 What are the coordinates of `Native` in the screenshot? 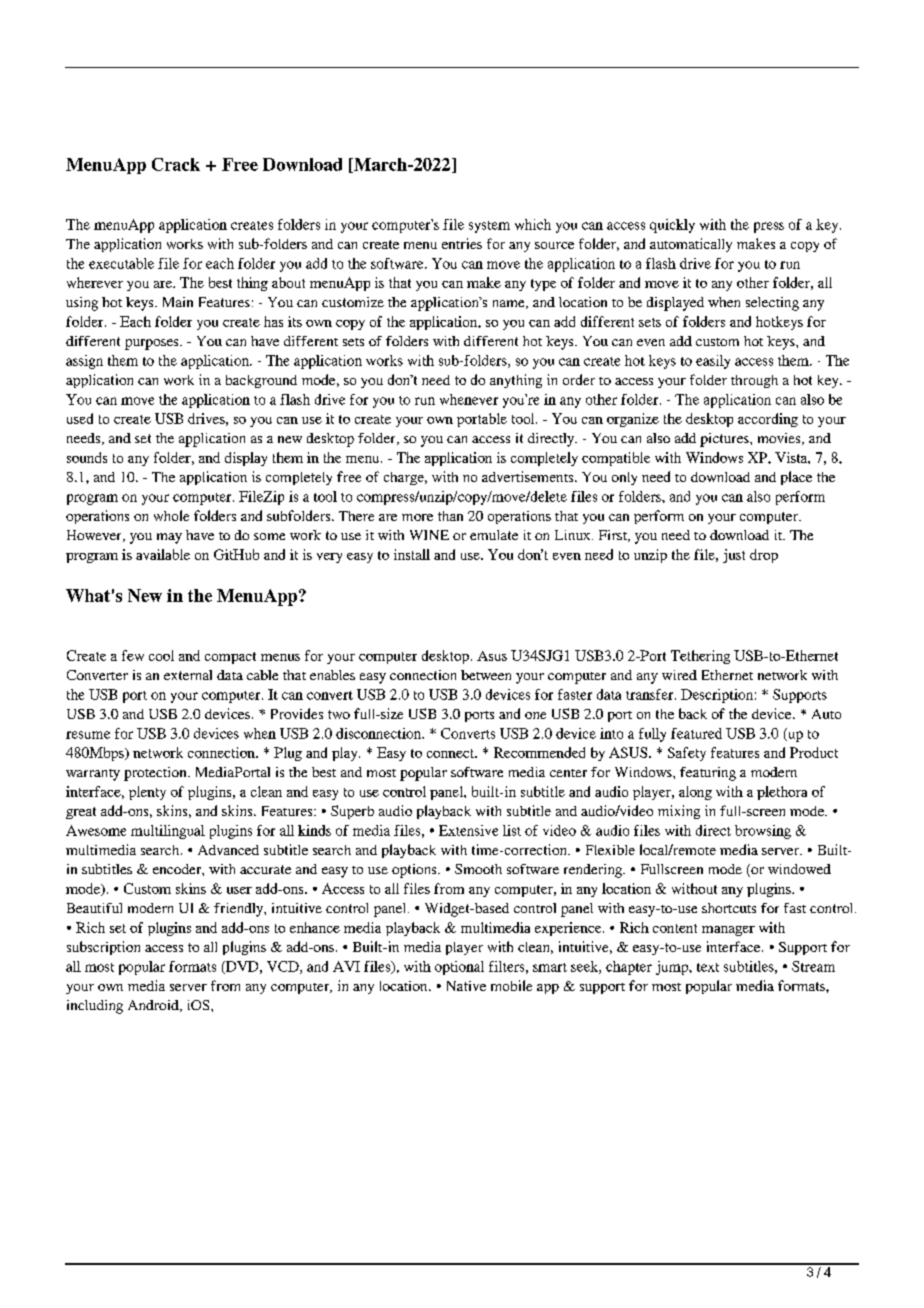 It's located at (466, 986).
